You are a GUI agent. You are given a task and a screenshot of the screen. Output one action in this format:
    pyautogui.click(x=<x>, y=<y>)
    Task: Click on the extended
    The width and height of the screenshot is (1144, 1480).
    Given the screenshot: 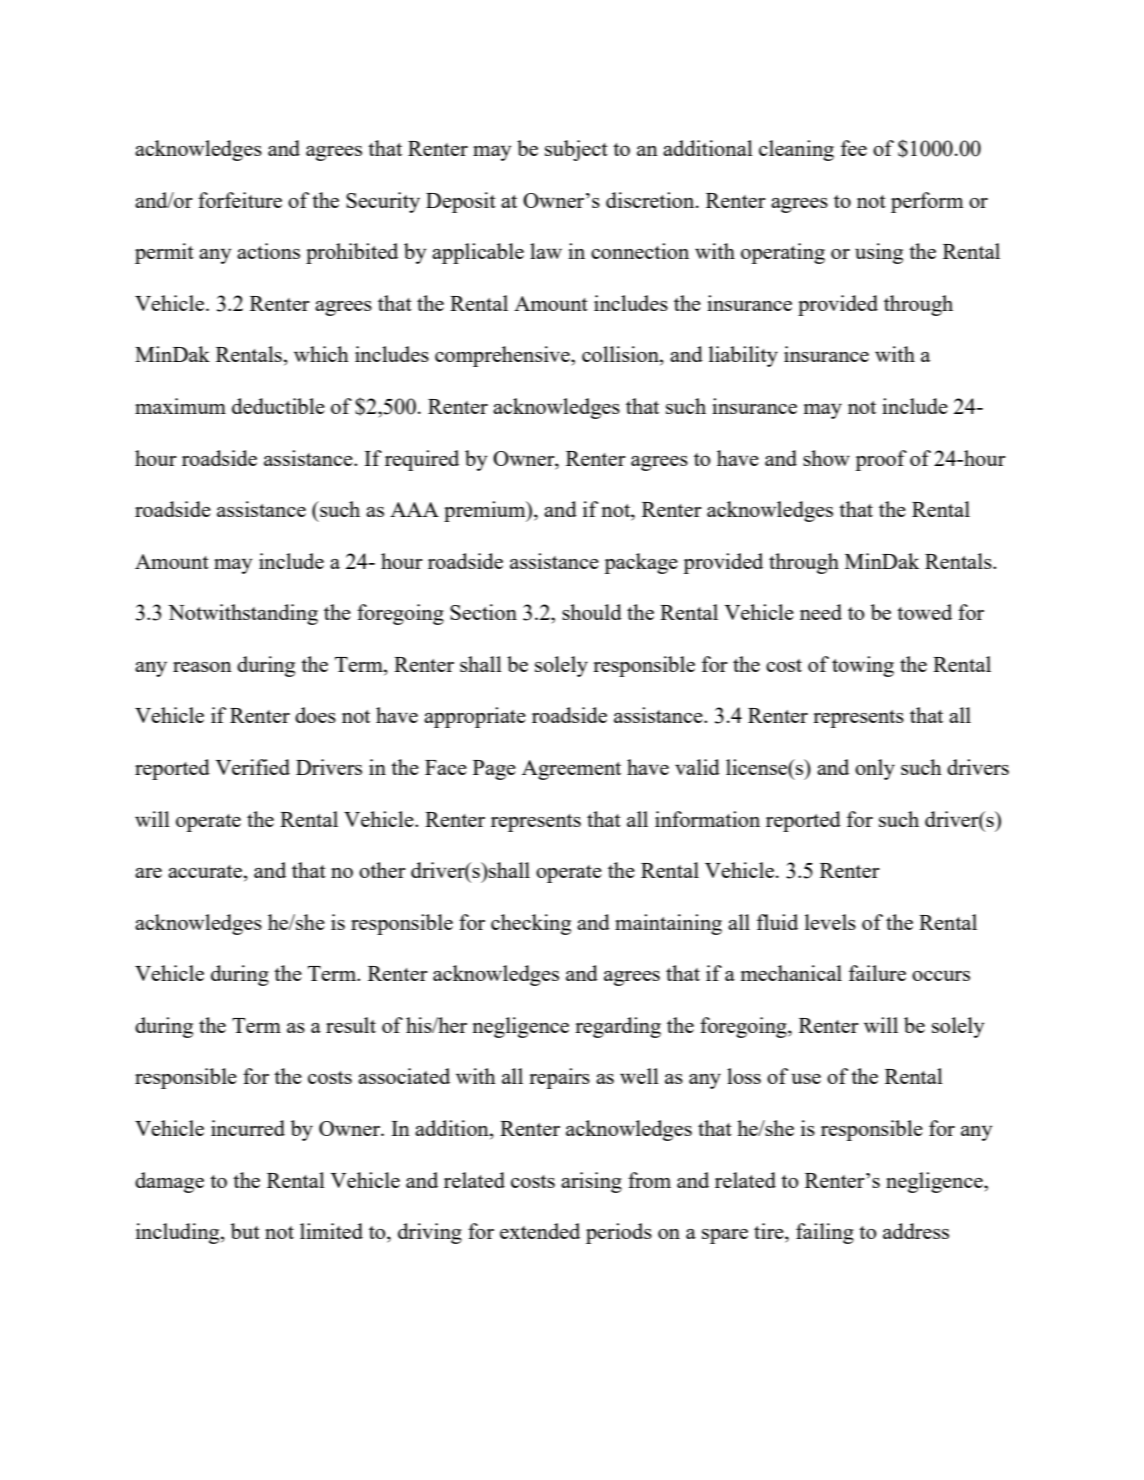 What is the action you would take?
    pyautogui.click(x=540, y=1231)
